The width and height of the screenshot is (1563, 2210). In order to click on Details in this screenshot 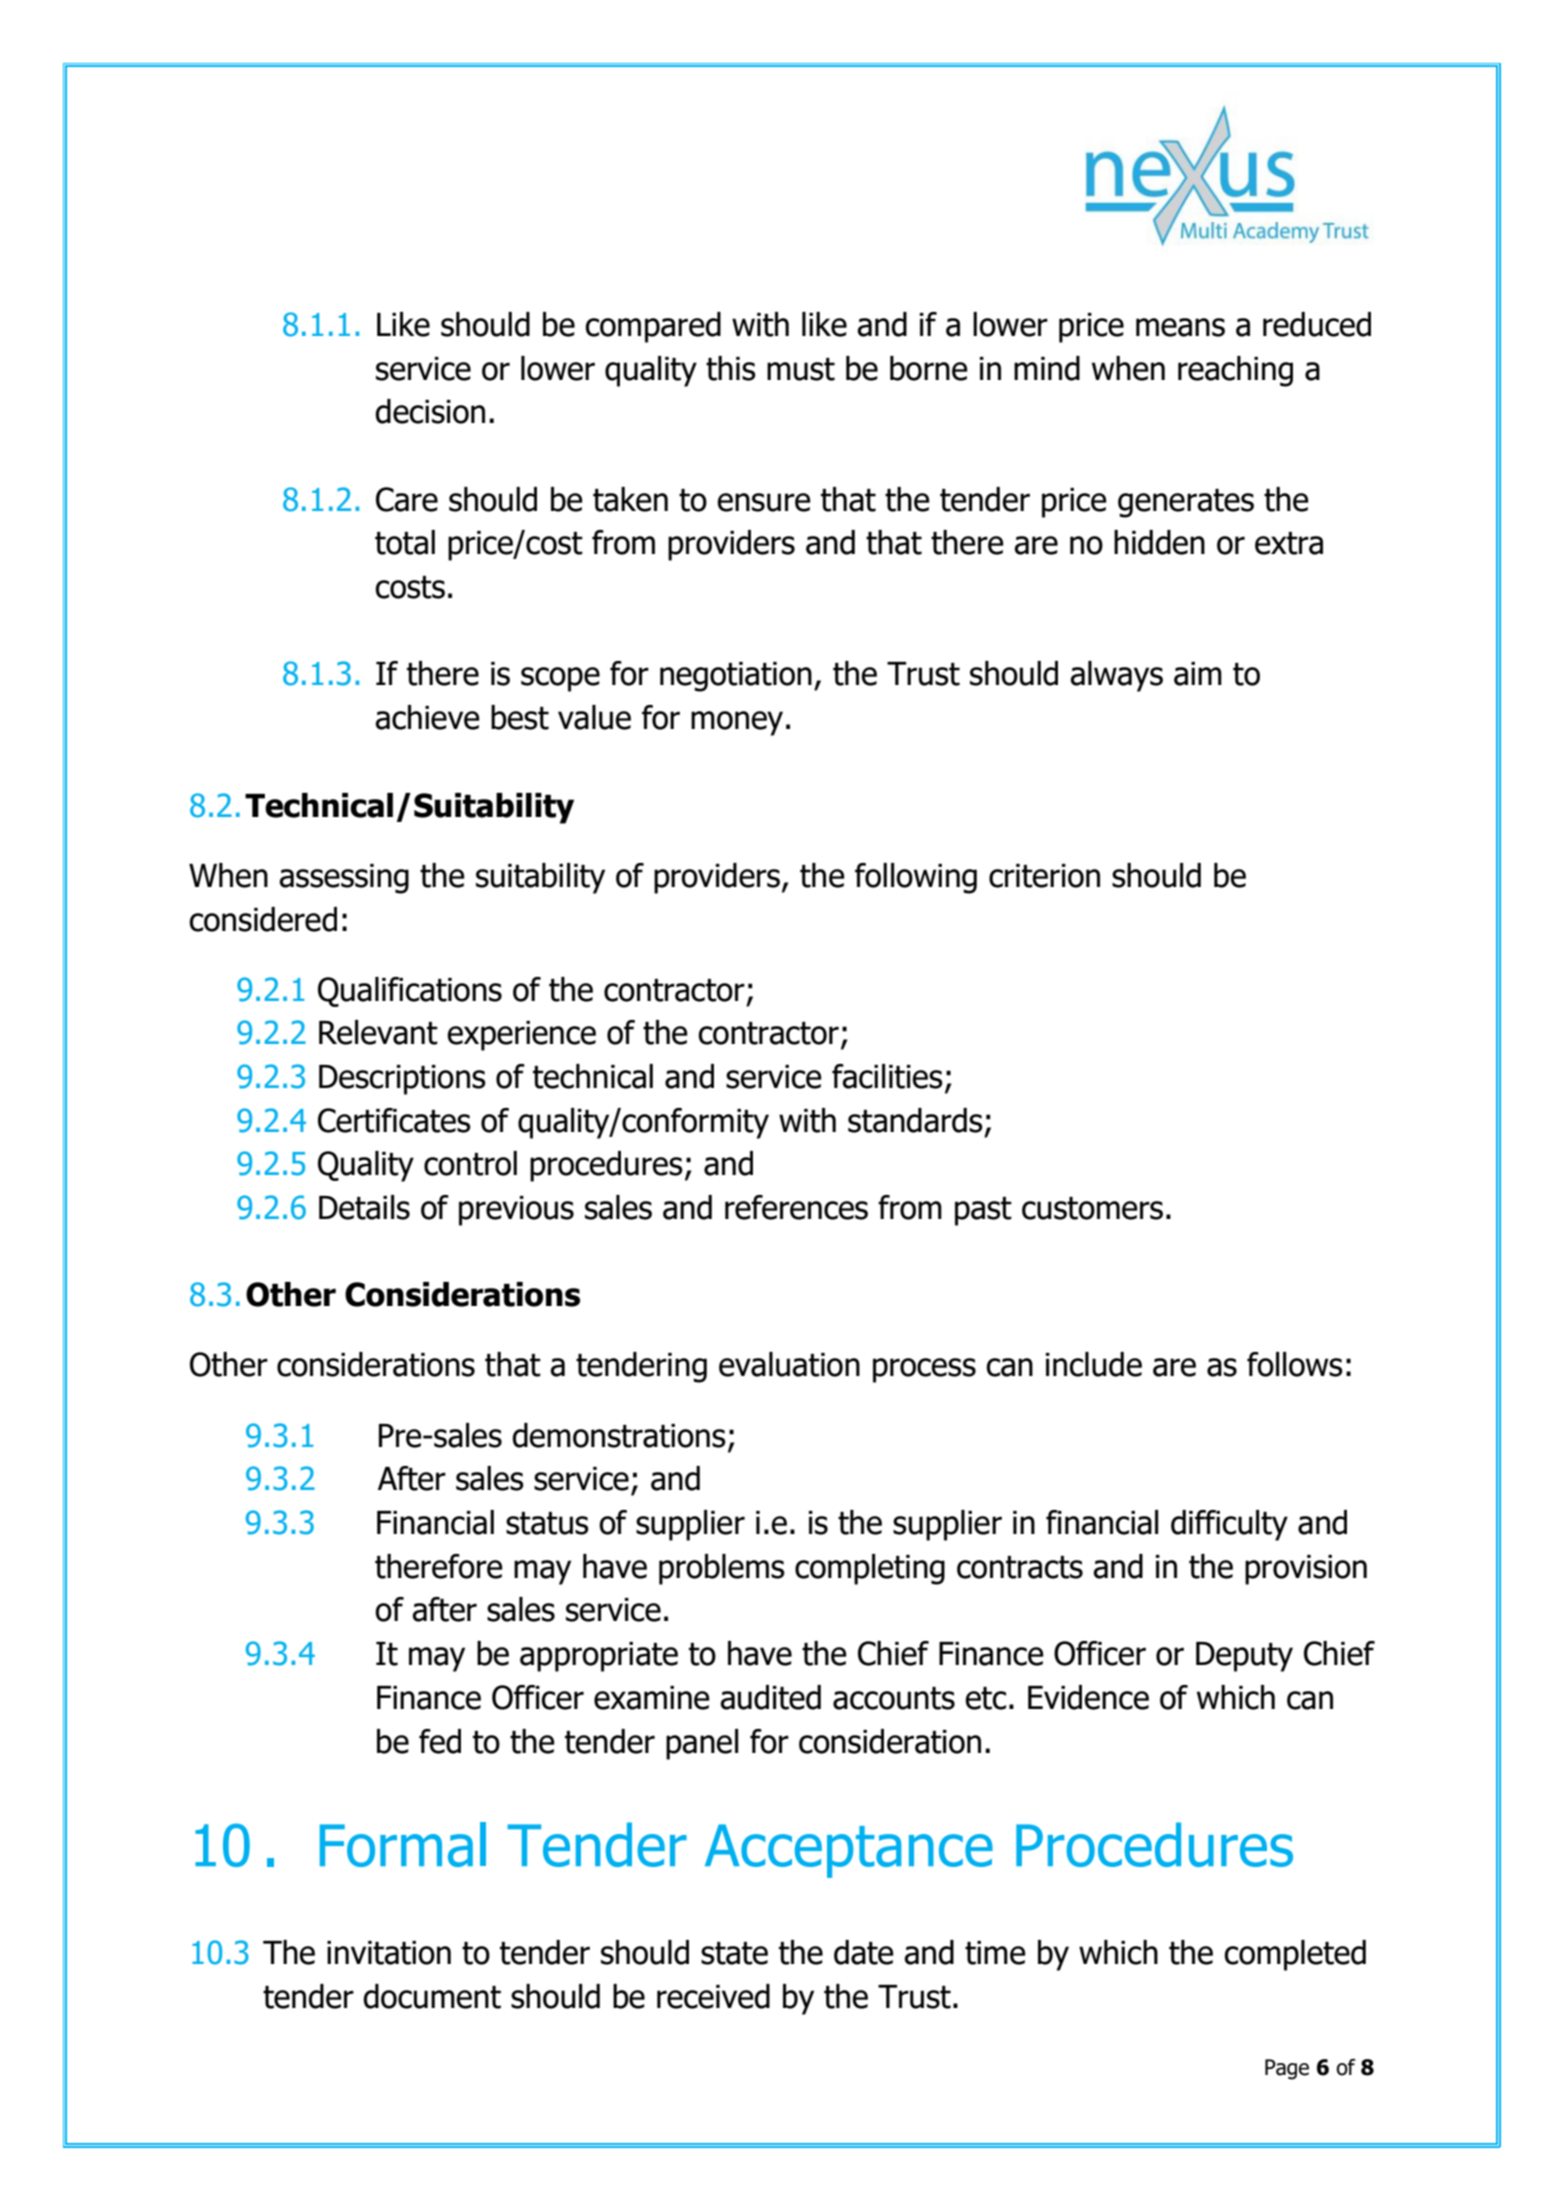, I will do `click(364, 1207)`.
